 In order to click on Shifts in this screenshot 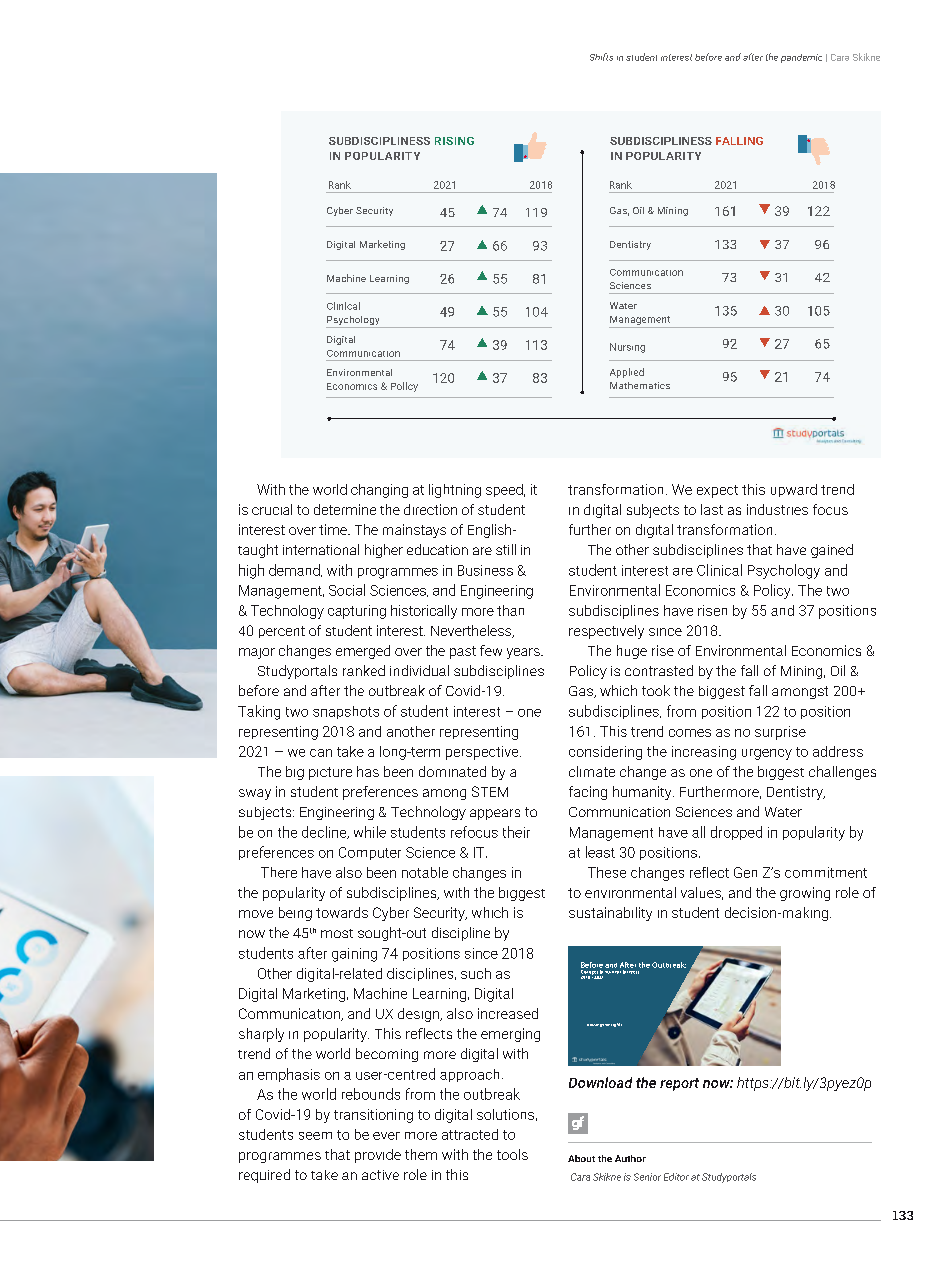, I will do `click(601, 57)`.
